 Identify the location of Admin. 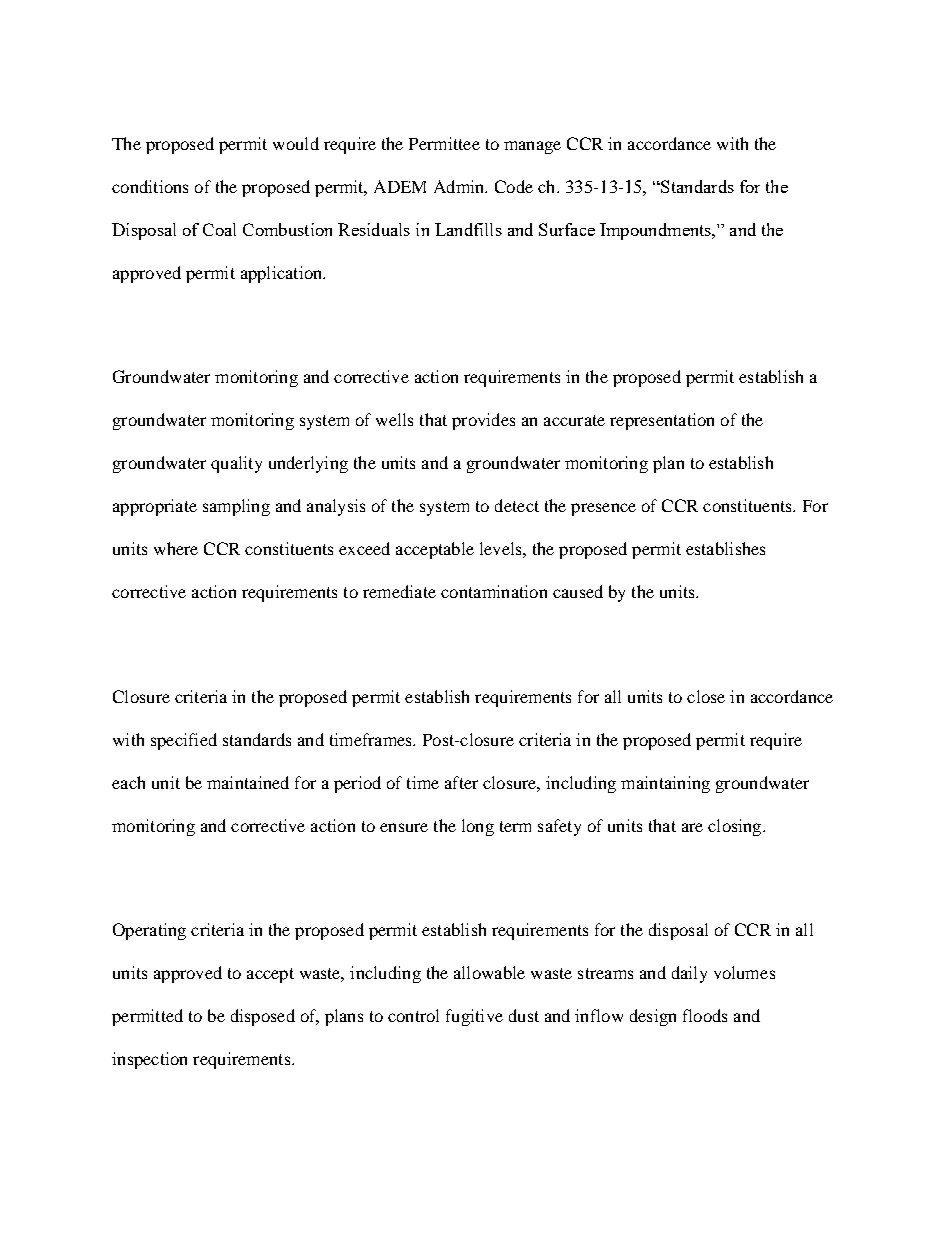
(460, 186).
